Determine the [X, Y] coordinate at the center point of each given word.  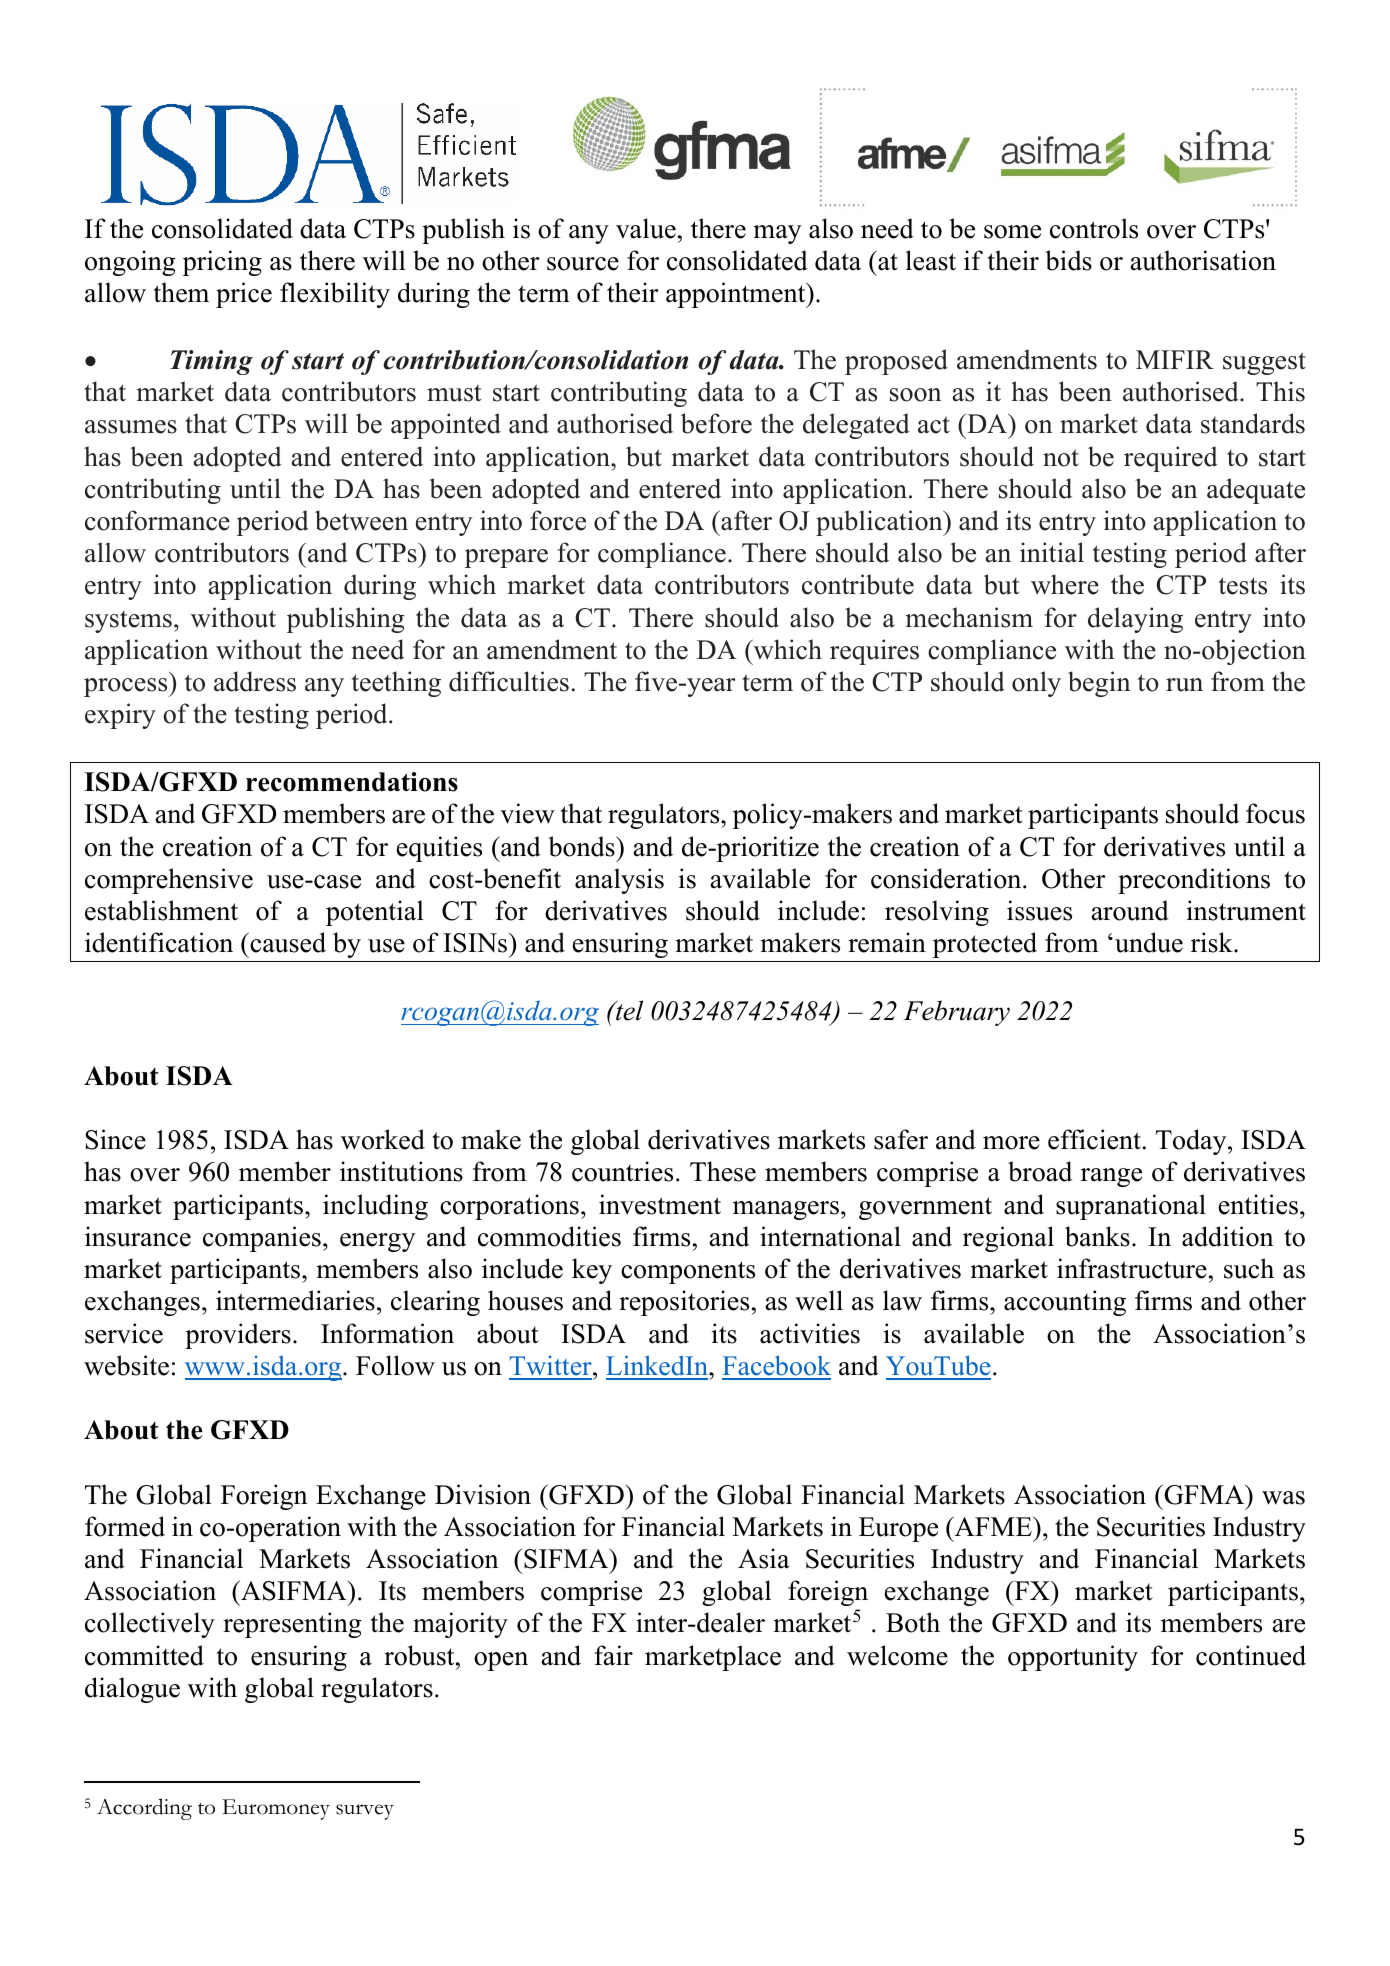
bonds [582, 846]
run [1184, 685]
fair [613, 1655]
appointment [737, 295]
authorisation [1203, 260]
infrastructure [1132, 1268]
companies [262, 1239]
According [144, 1809]
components [688, 1272]
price [244, 295]
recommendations [352, 782]
